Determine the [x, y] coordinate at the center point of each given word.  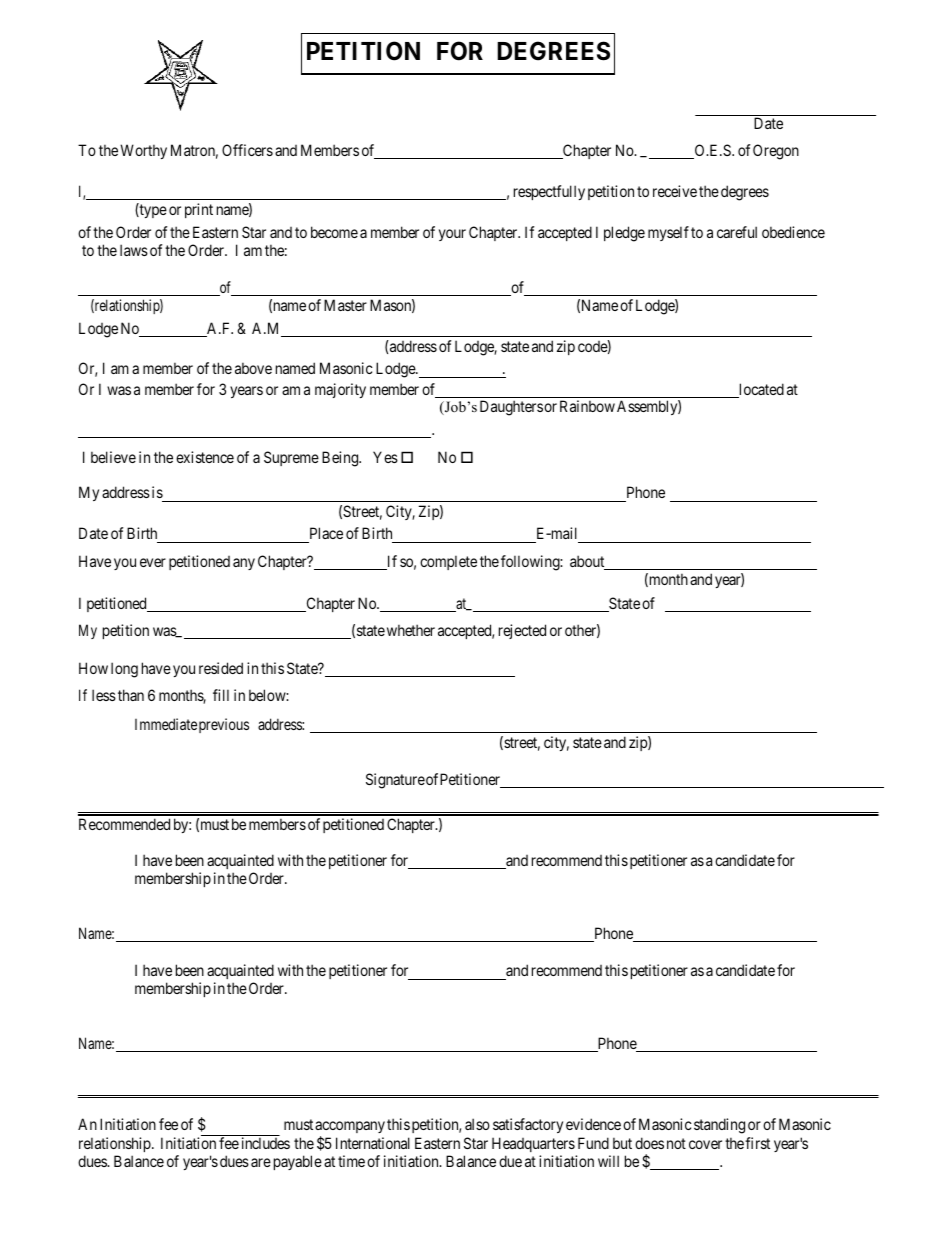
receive [675, 191]
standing [719, 1126]
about [588, 562]
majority [340, 390]
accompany [350, 1129]
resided [221, 668]
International [373, 1143]
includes [266, 1143]
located [760, 390]
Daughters [511, 408]
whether [411, 630]
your [452, 235]
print [199, 210]
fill [221, 695]
